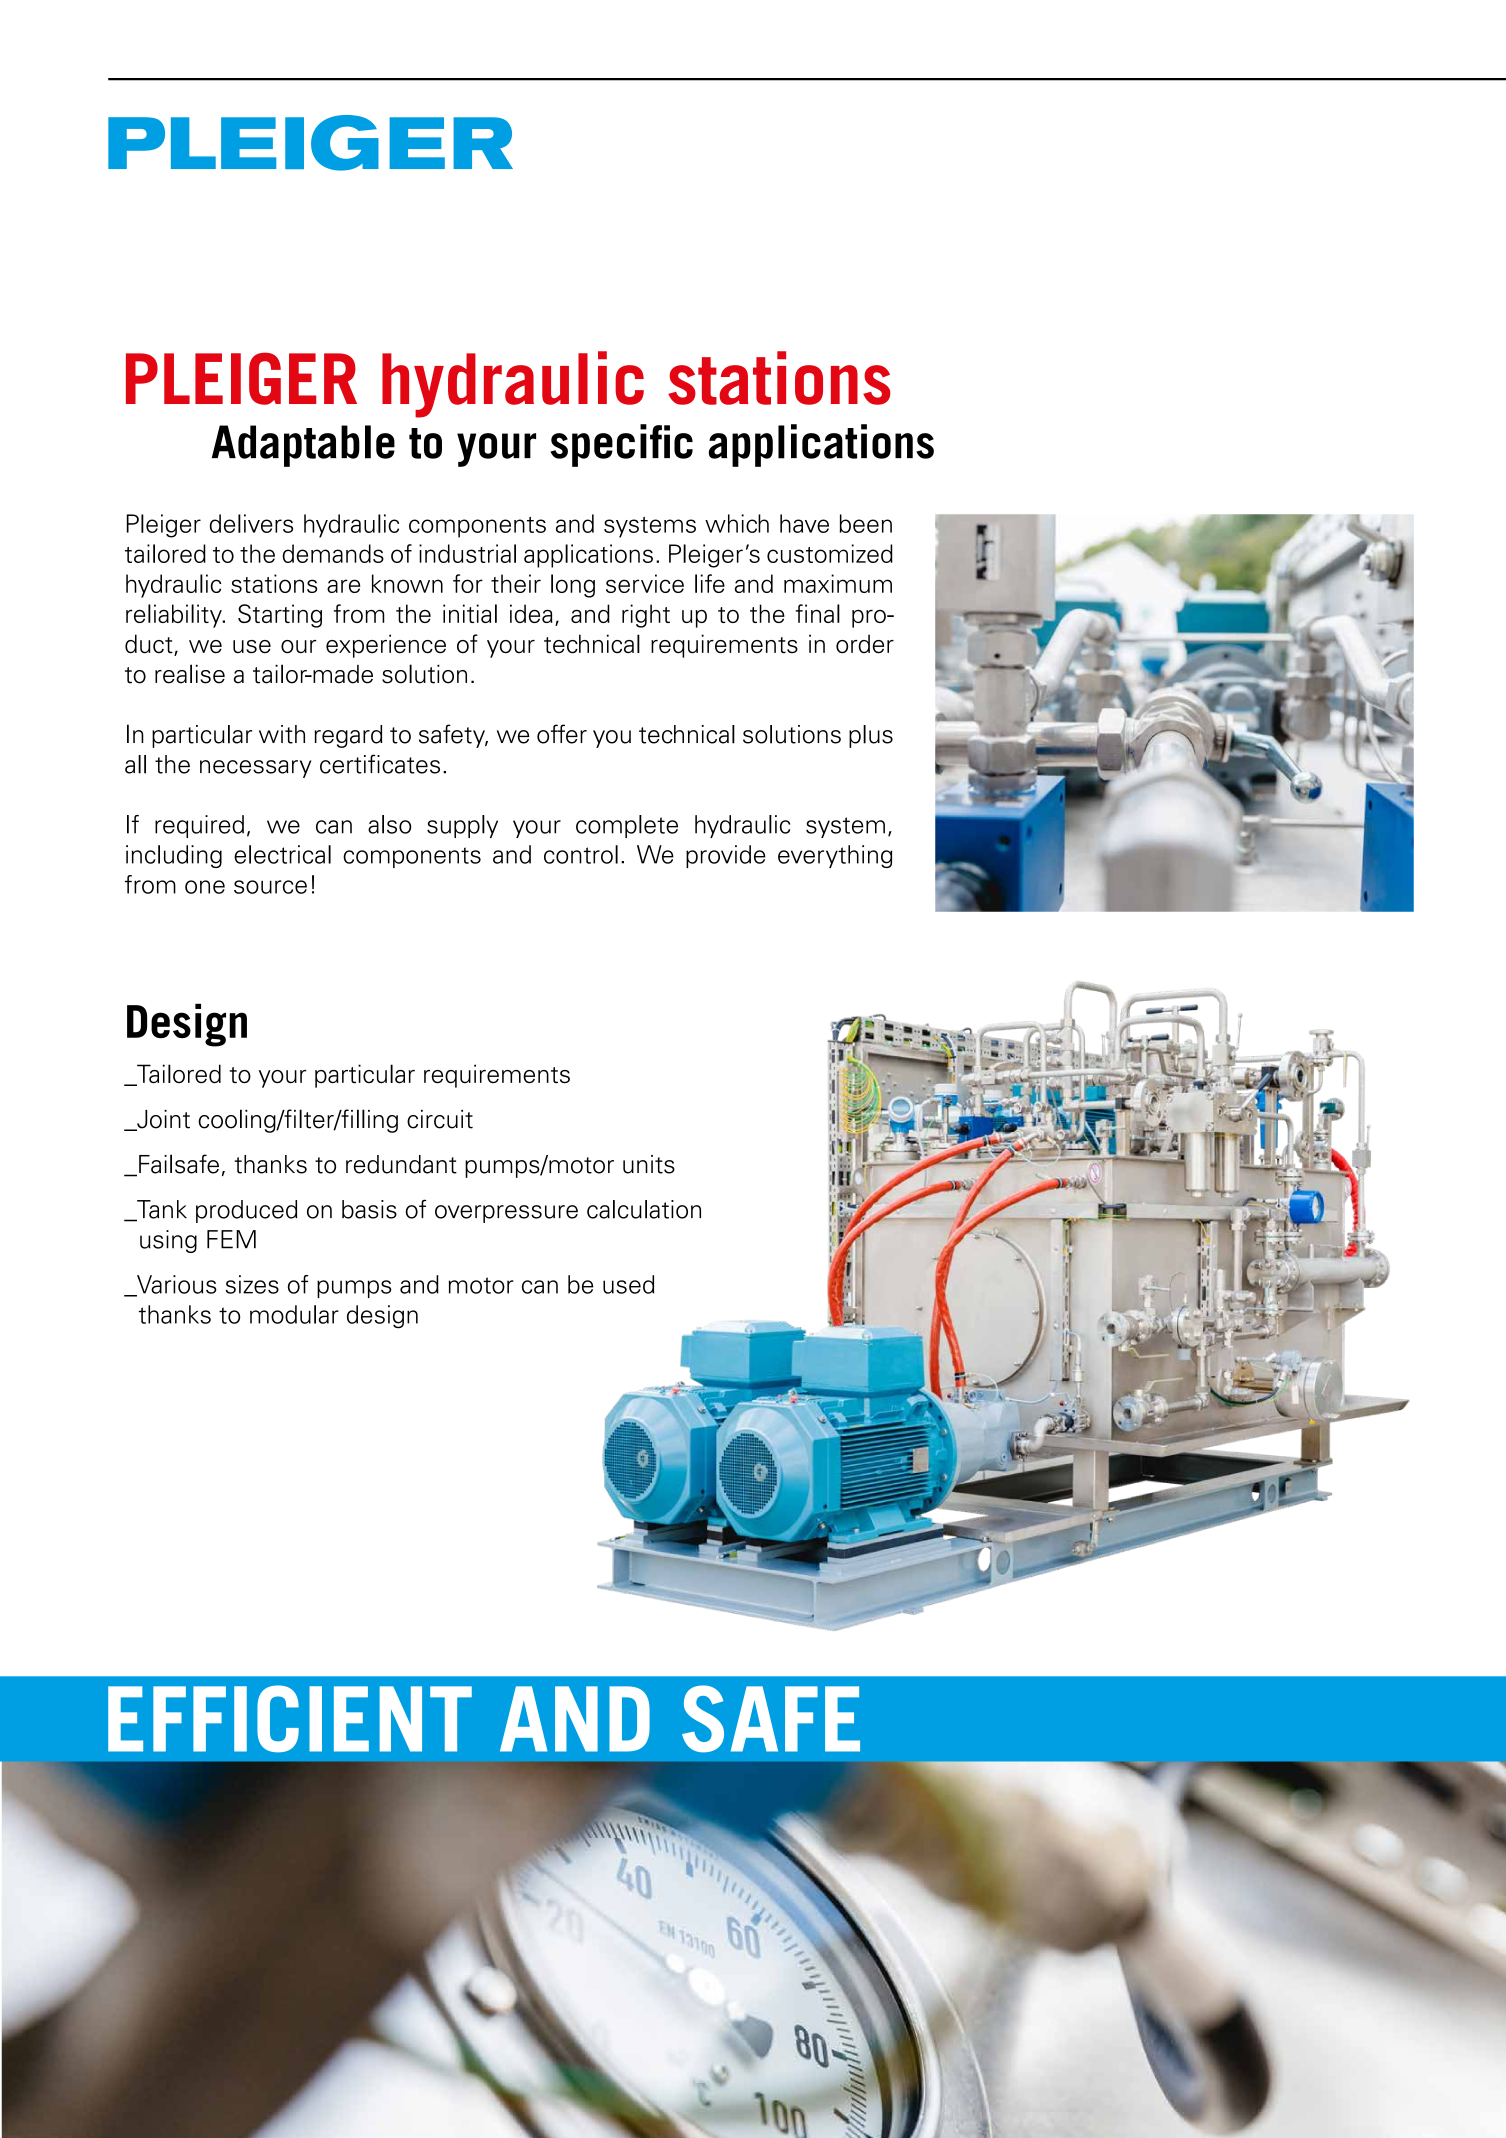 Image resolution: width=1506 pixels, height=2138 pixels. I want to click on used, so click(628, 1284).
